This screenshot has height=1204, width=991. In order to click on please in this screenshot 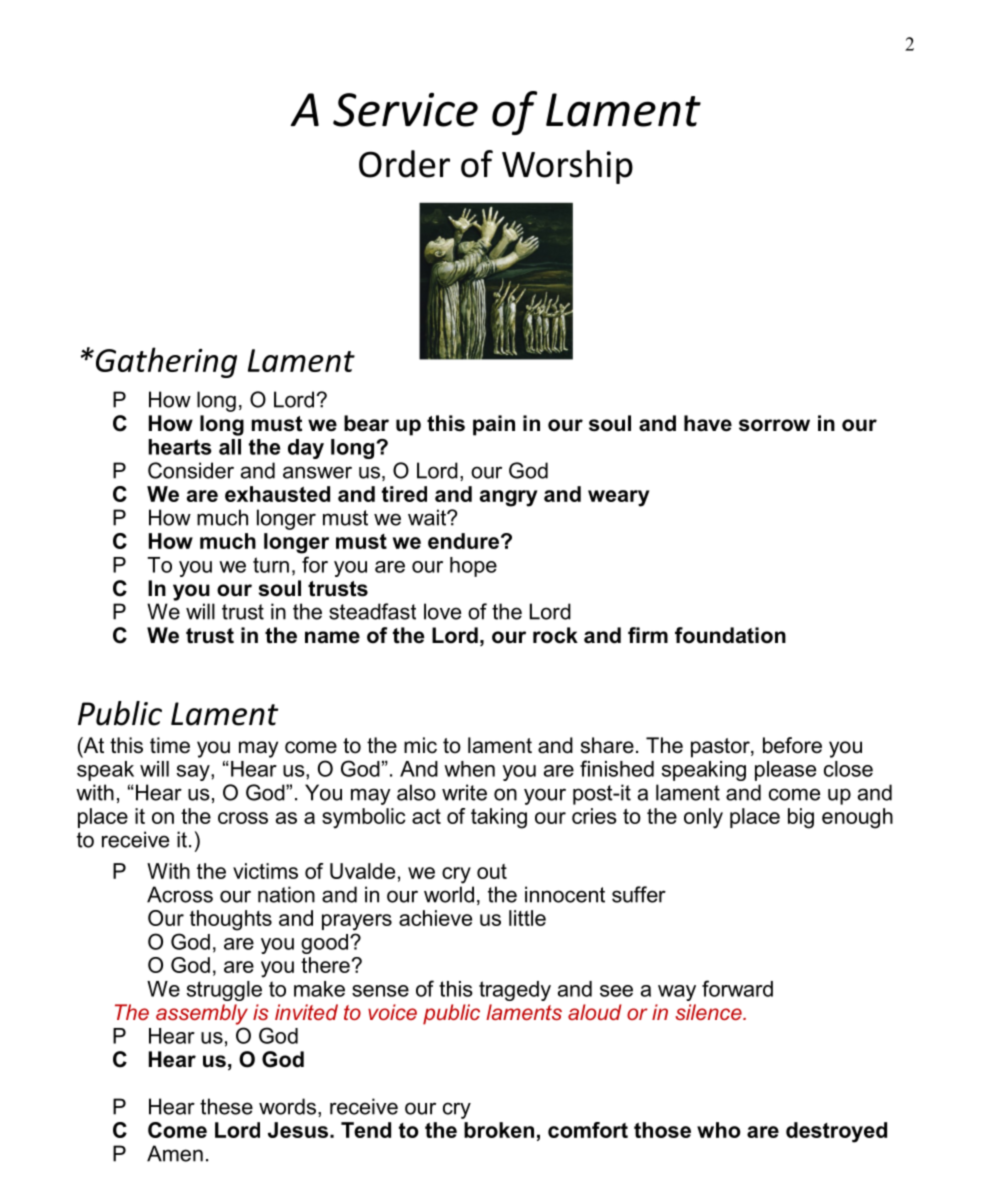, I will do `click(785, 771)`.
